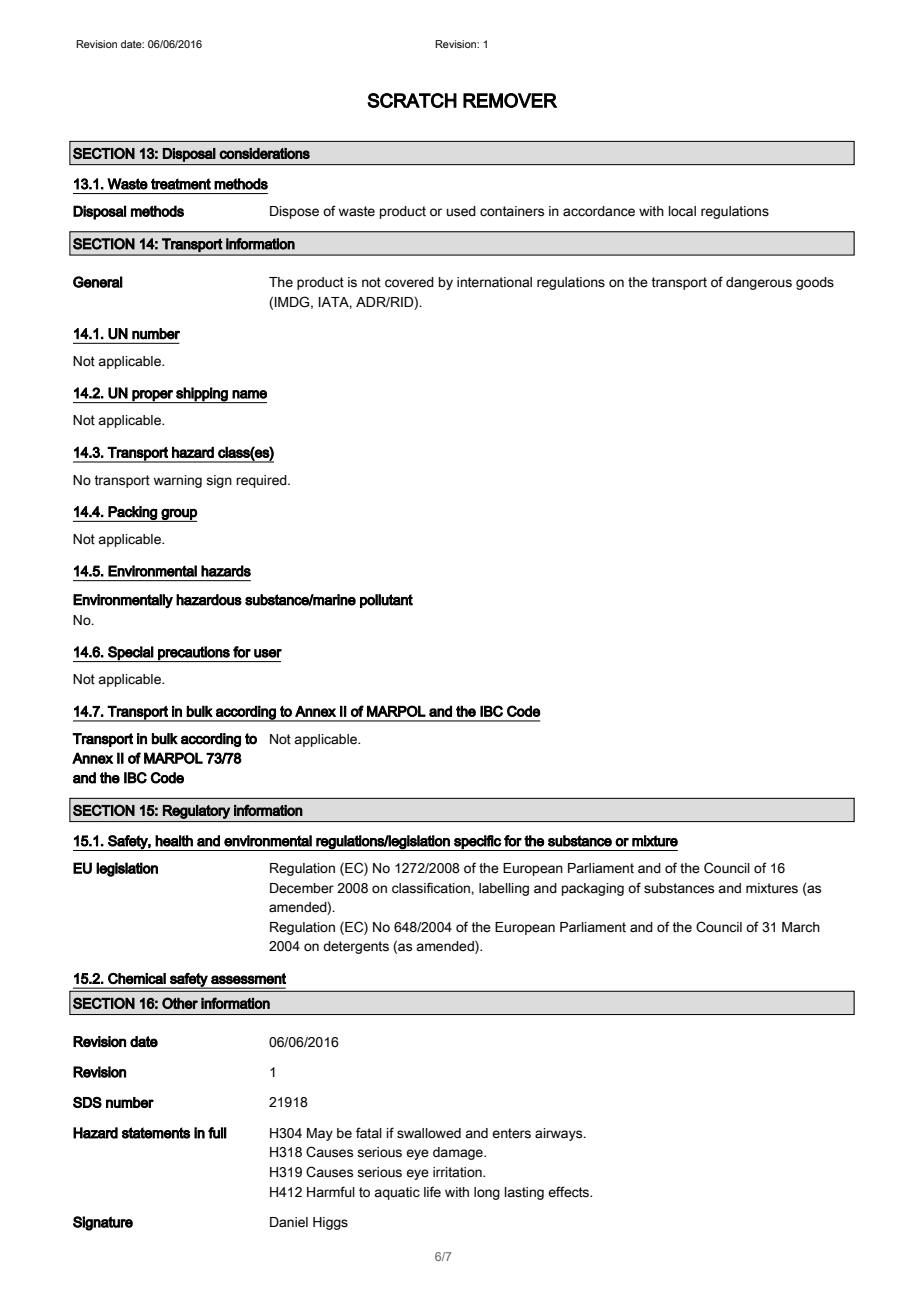 This screenshot has height=1308, width=924. Describe the element at coordinates (386, 601) in the screenshot. I see `pollutant` at that location.
